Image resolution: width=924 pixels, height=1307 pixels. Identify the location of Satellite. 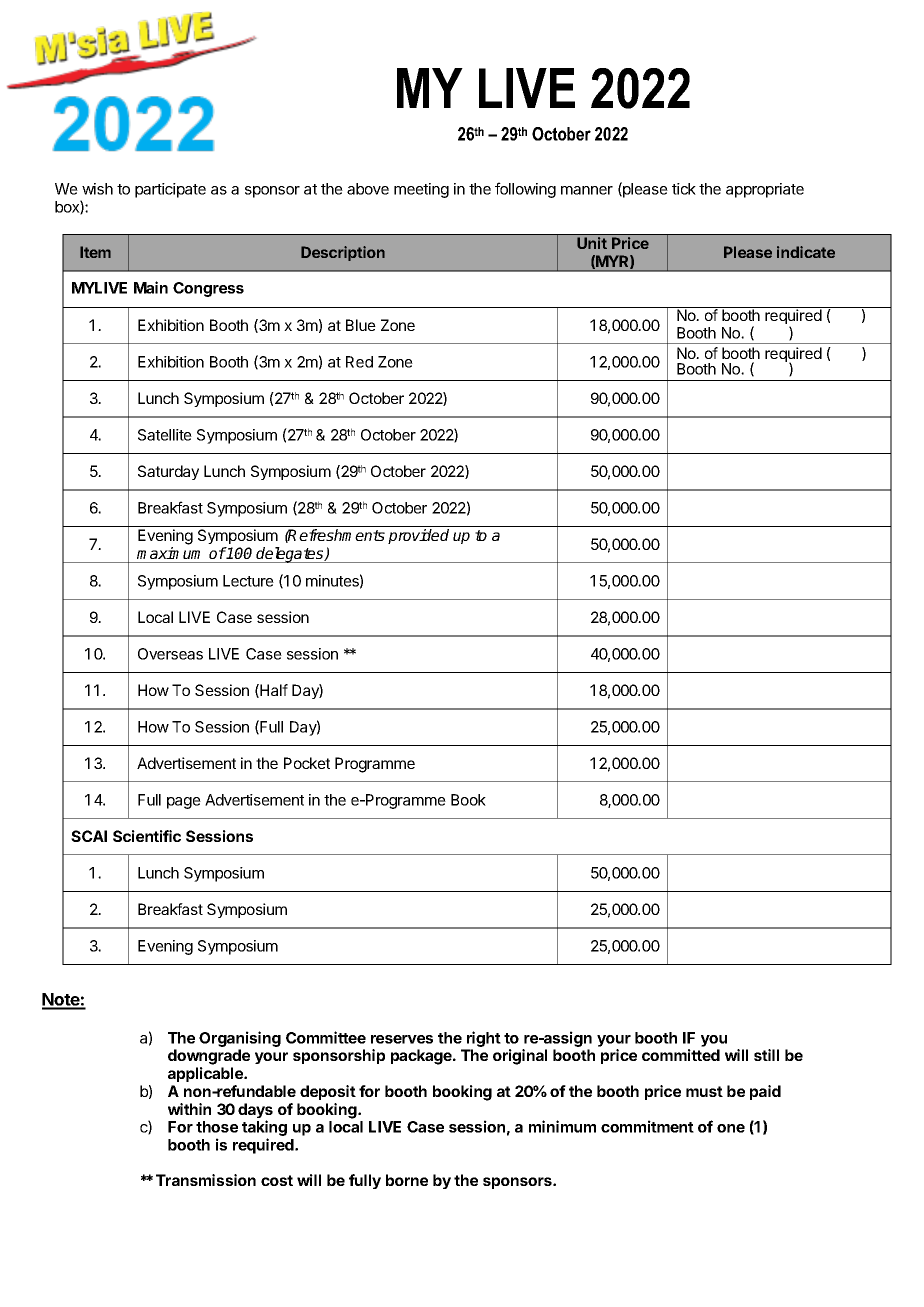
(165, 435).
